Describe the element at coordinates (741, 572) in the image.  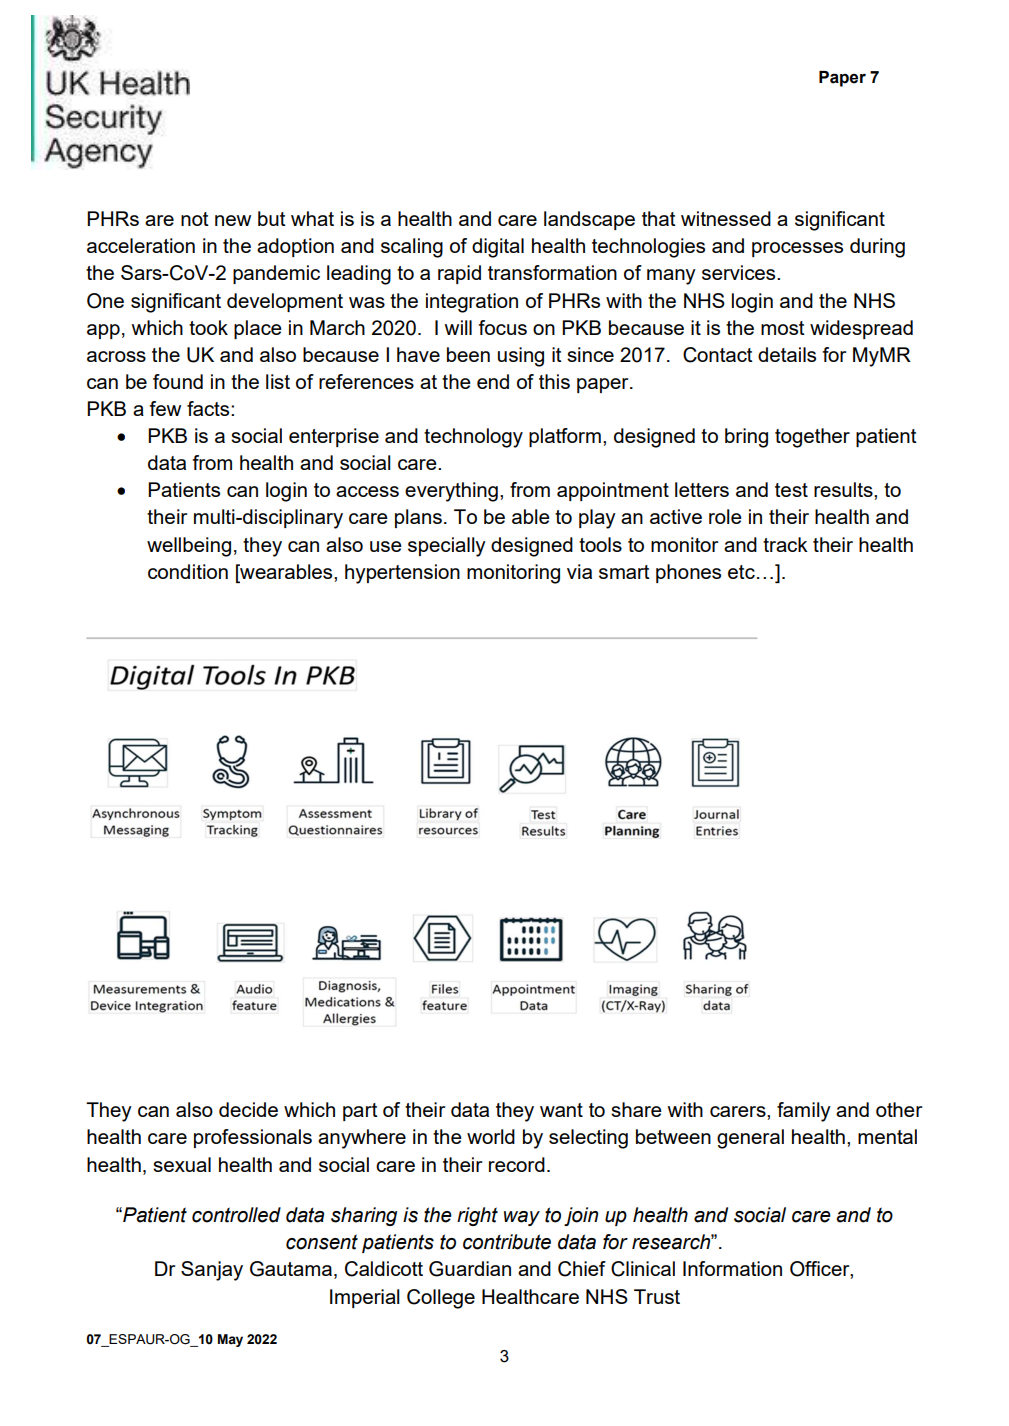
I see `etc` at that location.
